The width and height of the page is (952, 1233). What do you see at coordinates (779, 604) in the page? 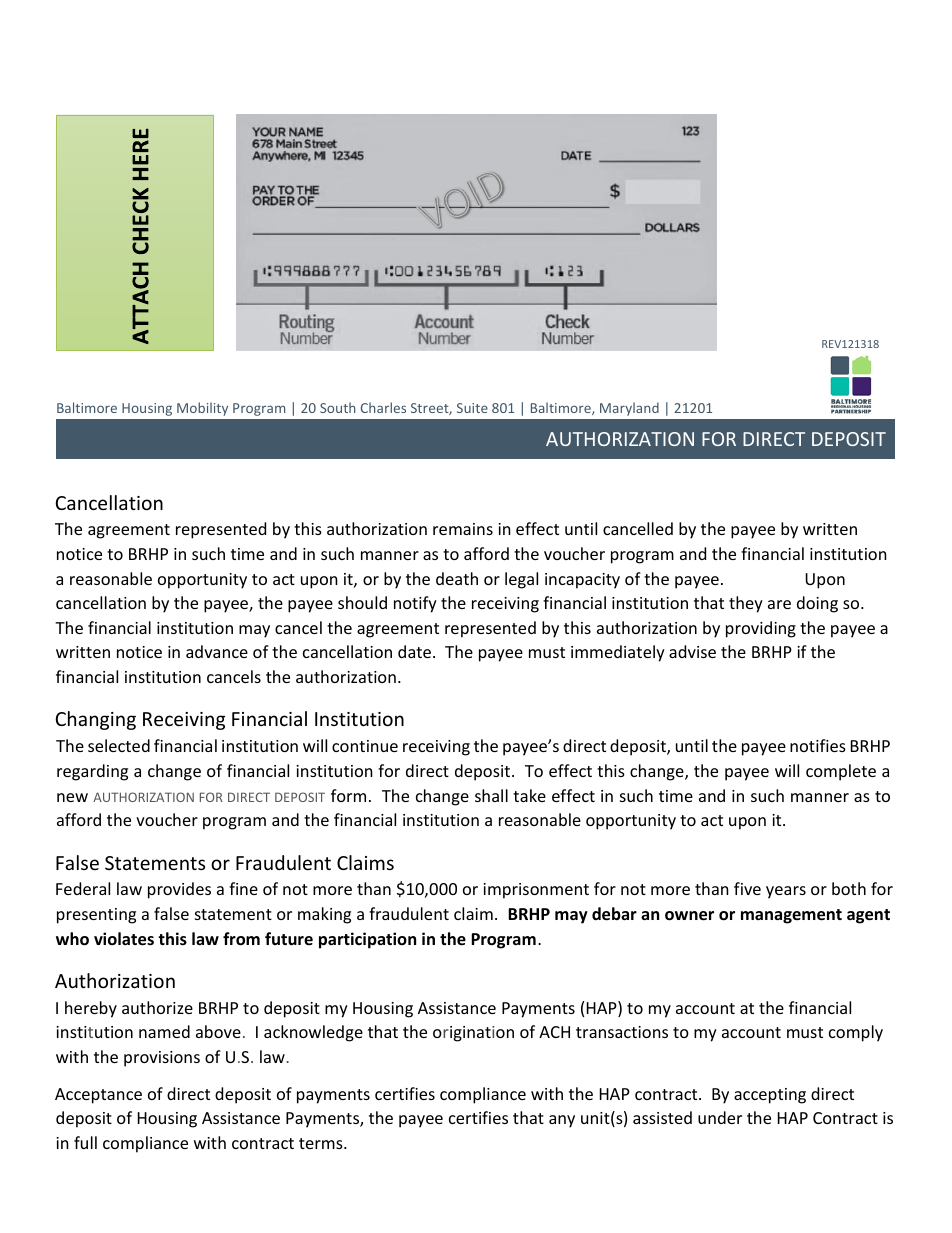
I see `are` at bounding box center [779, 604].
